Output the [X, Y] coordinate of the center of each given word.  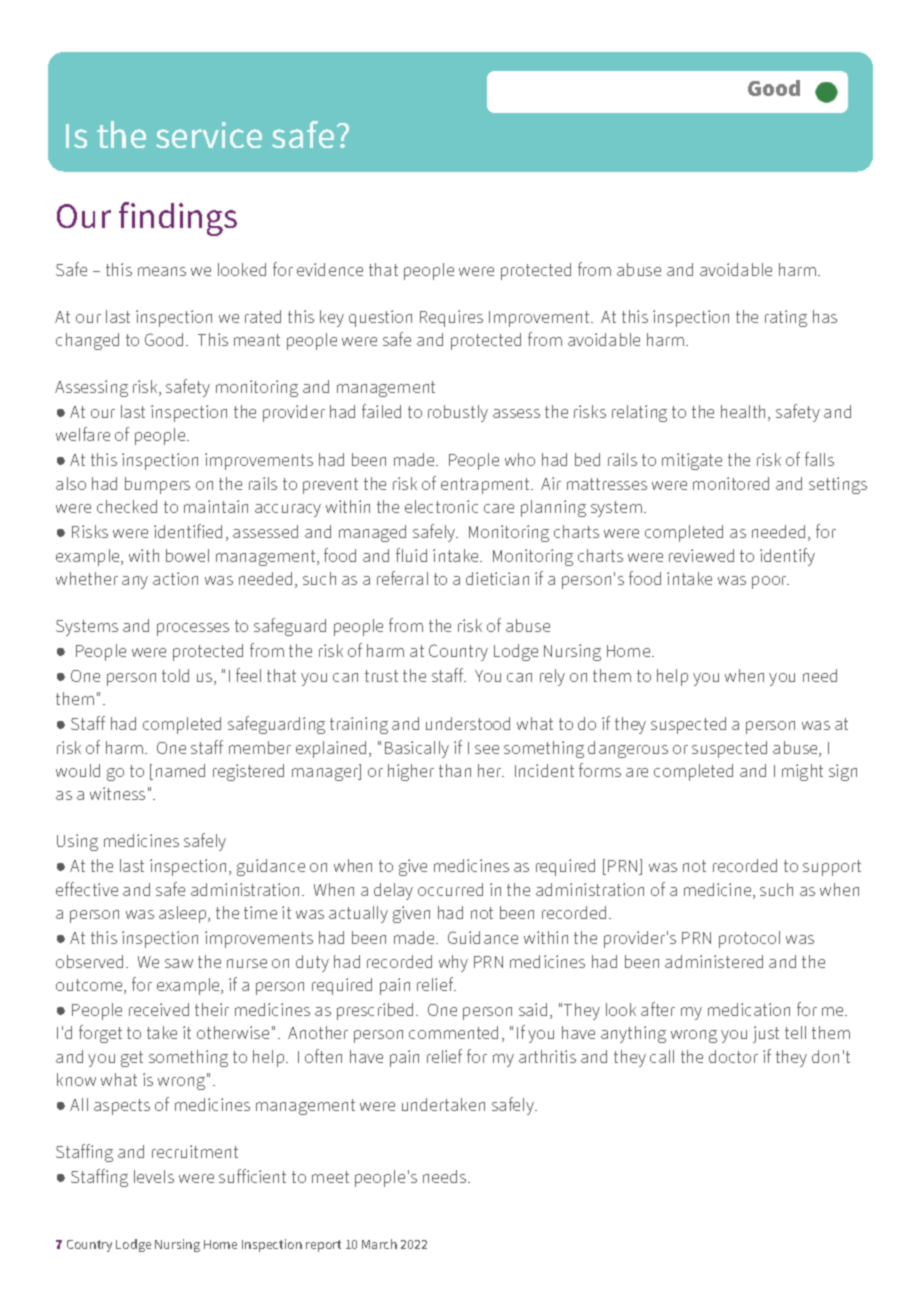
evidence [330, 269]
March [379, 1244]
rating [786, 318]
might [802, 772]
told [175, 675]
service [209, 135]
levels [154, 1176]
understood [468, 723]
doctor [733, 1056]
